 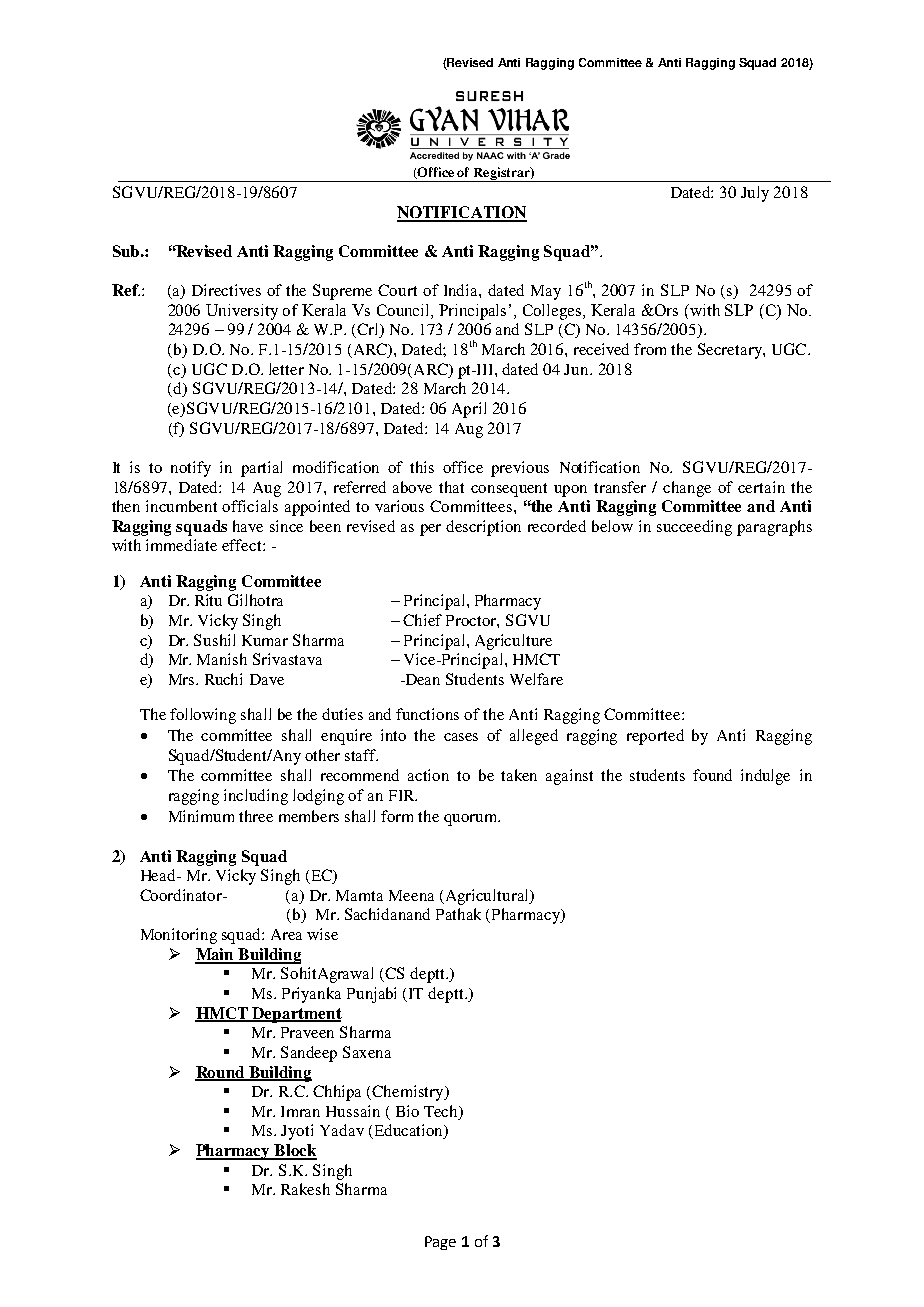 What do you see at coordinates (487, 897) in the document?
I see `Agricultural` at bounding box center [487, 897].
